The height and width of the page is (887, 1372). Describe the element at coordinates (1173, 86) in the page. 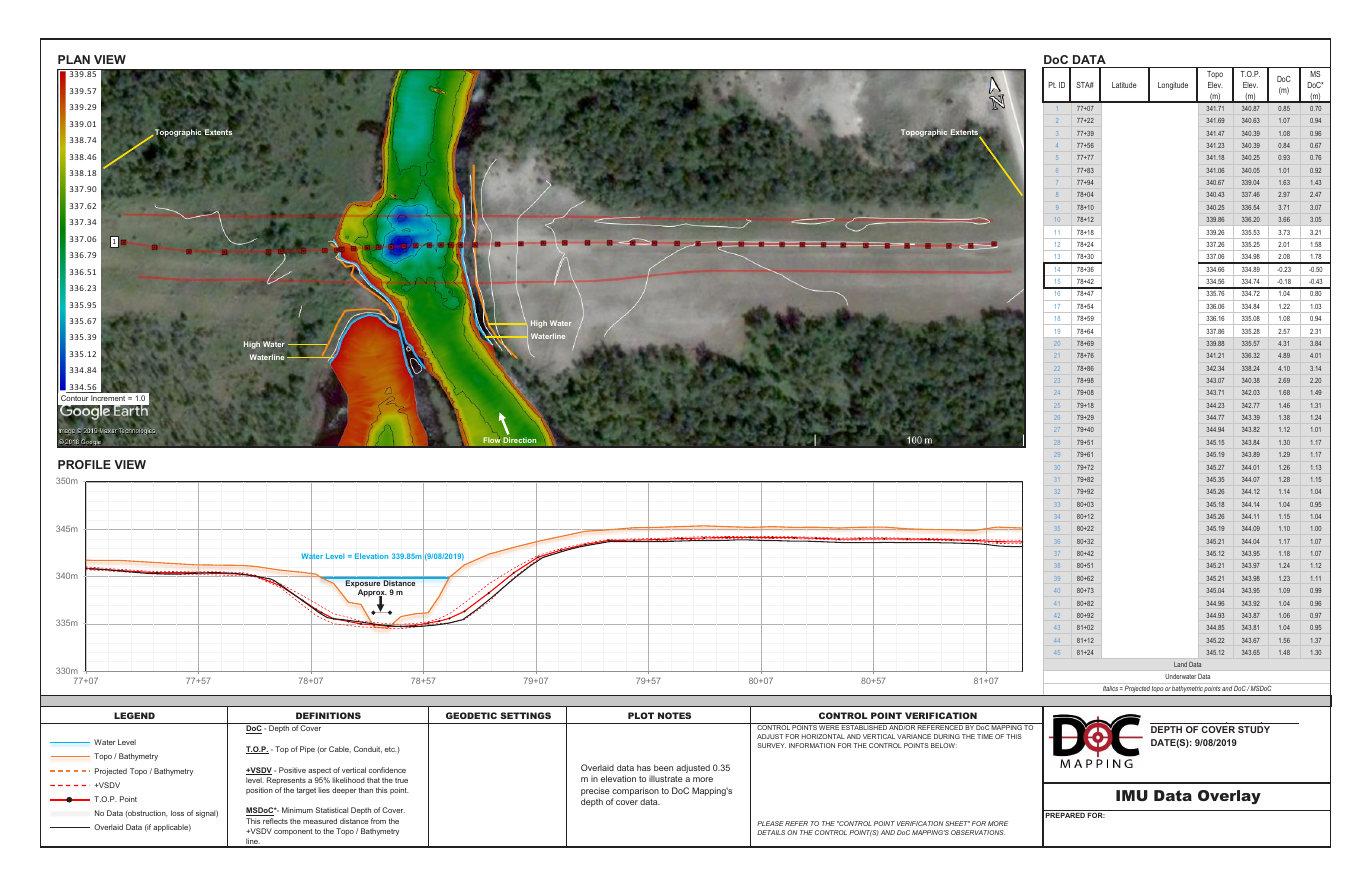

I see `Longitude` at that location.
